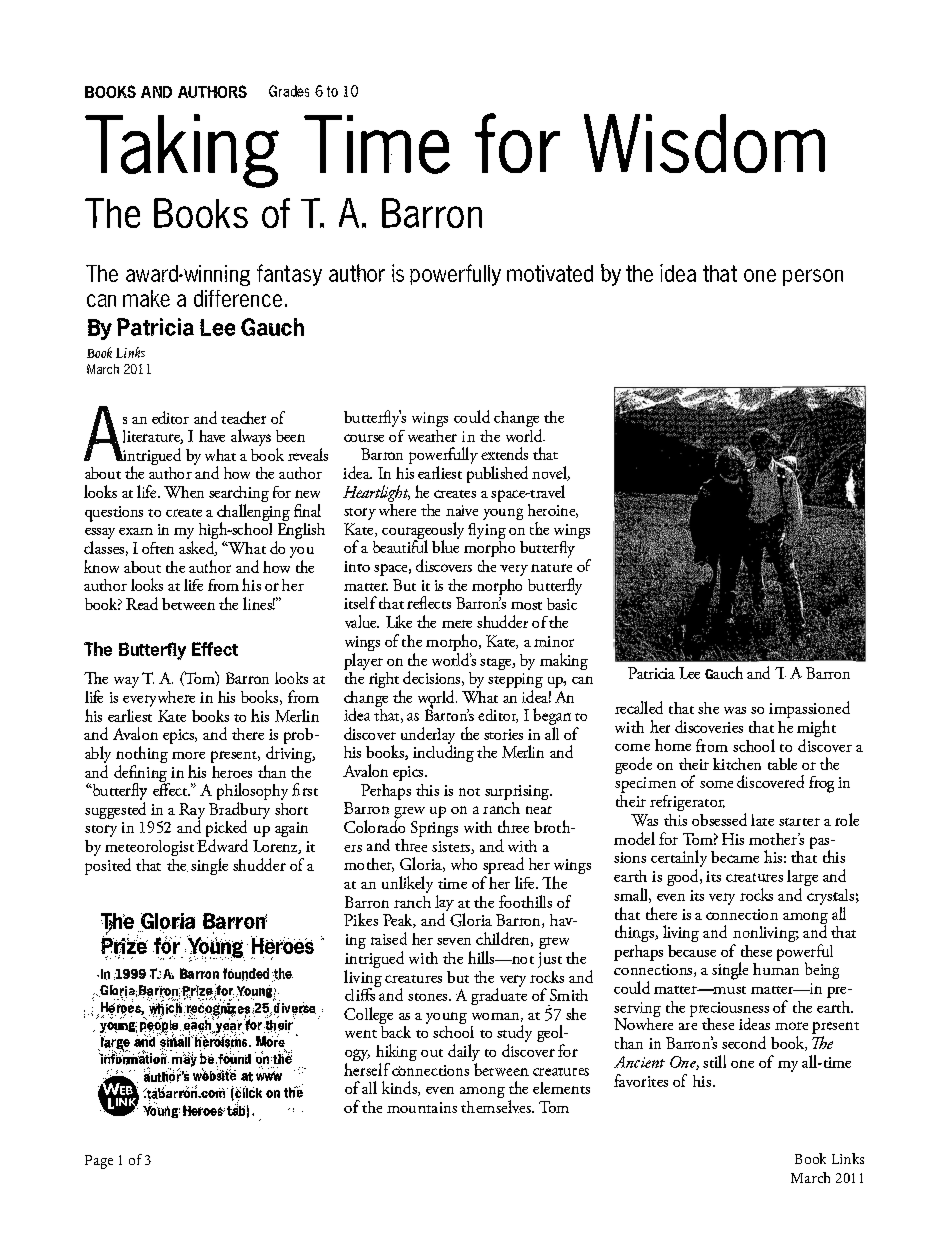 This document has height=1233, width=952. I want to click on novel, so click(551, 473).
